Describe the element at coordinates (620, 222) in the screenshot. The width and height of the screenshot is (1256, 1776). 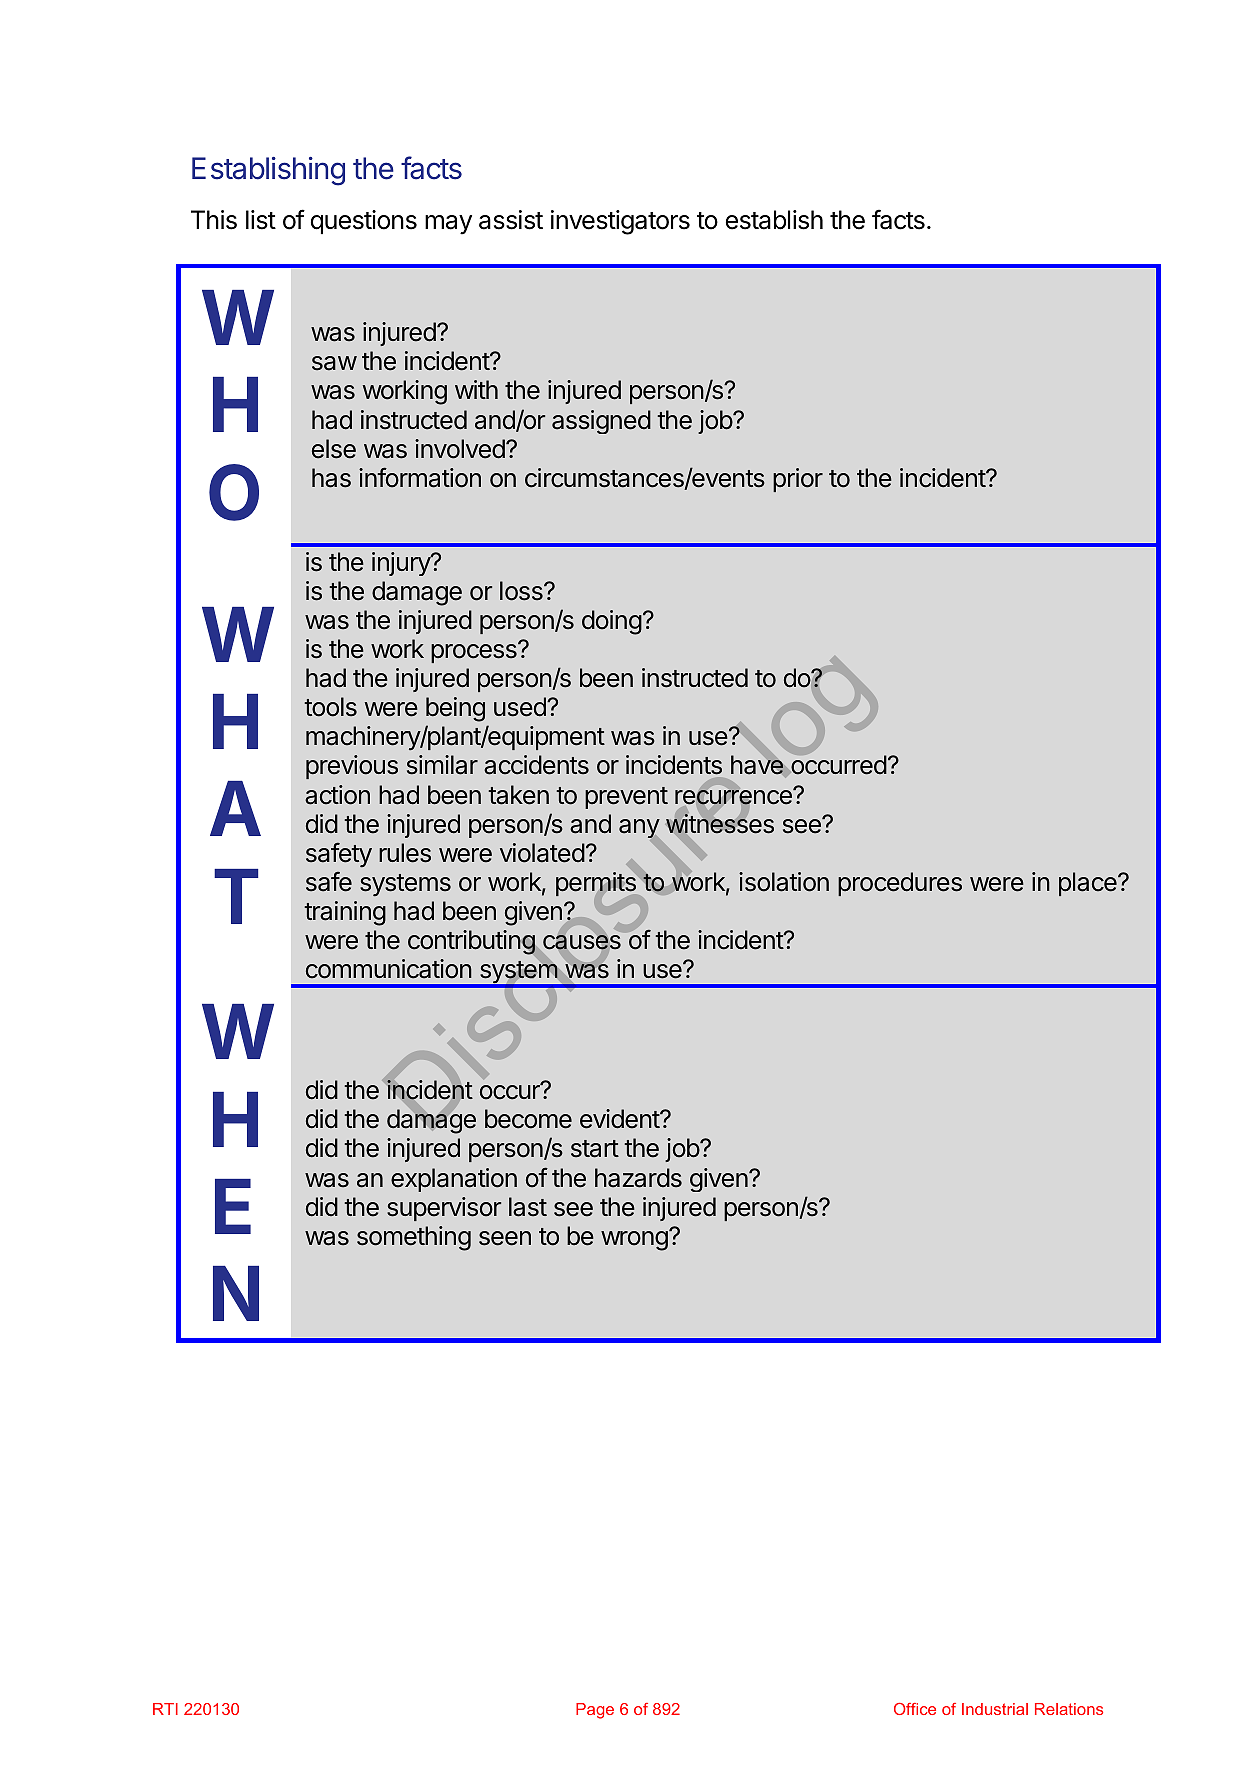
I see `investigators` at that location.
